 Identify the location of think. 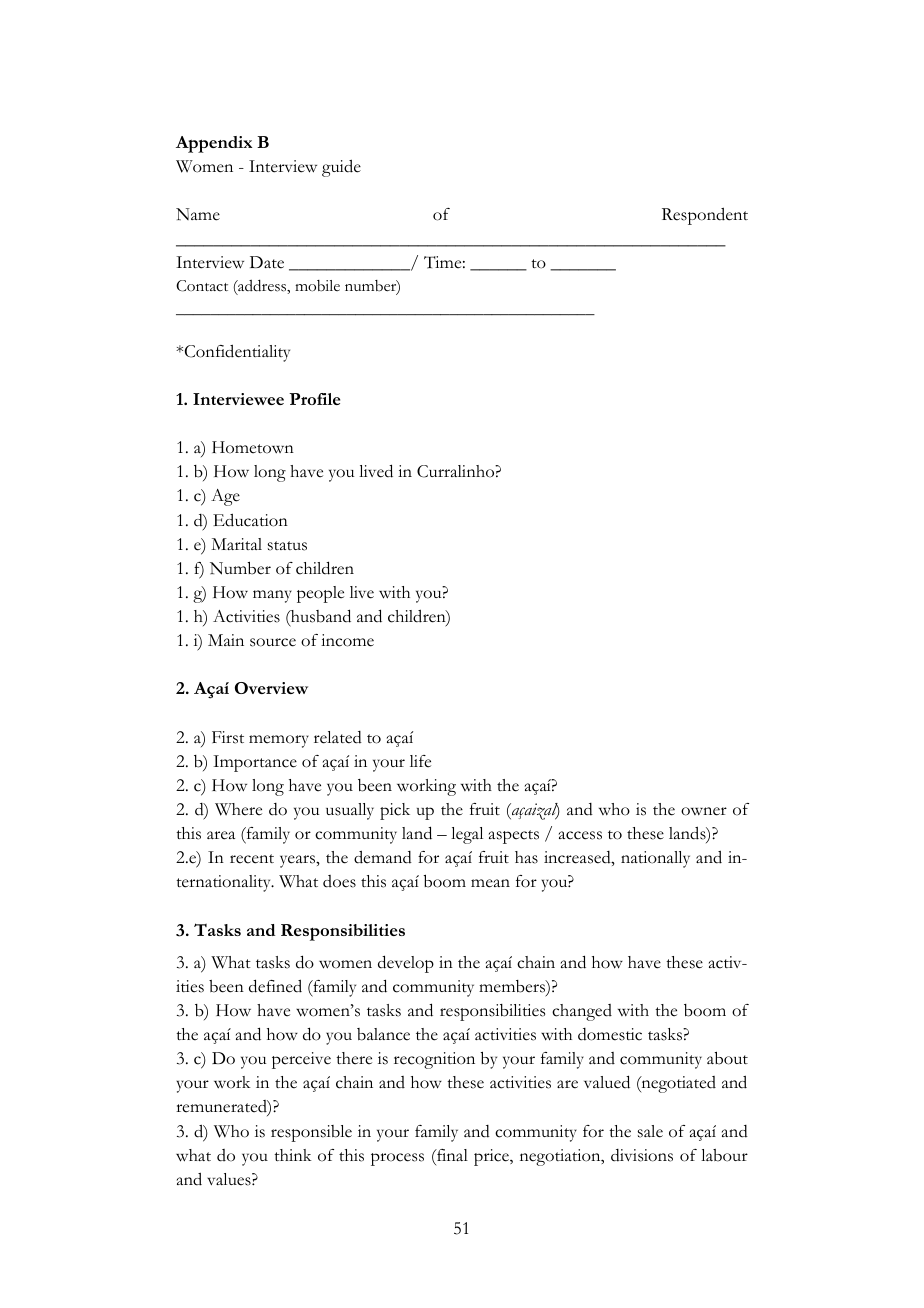
(293, 1155).
